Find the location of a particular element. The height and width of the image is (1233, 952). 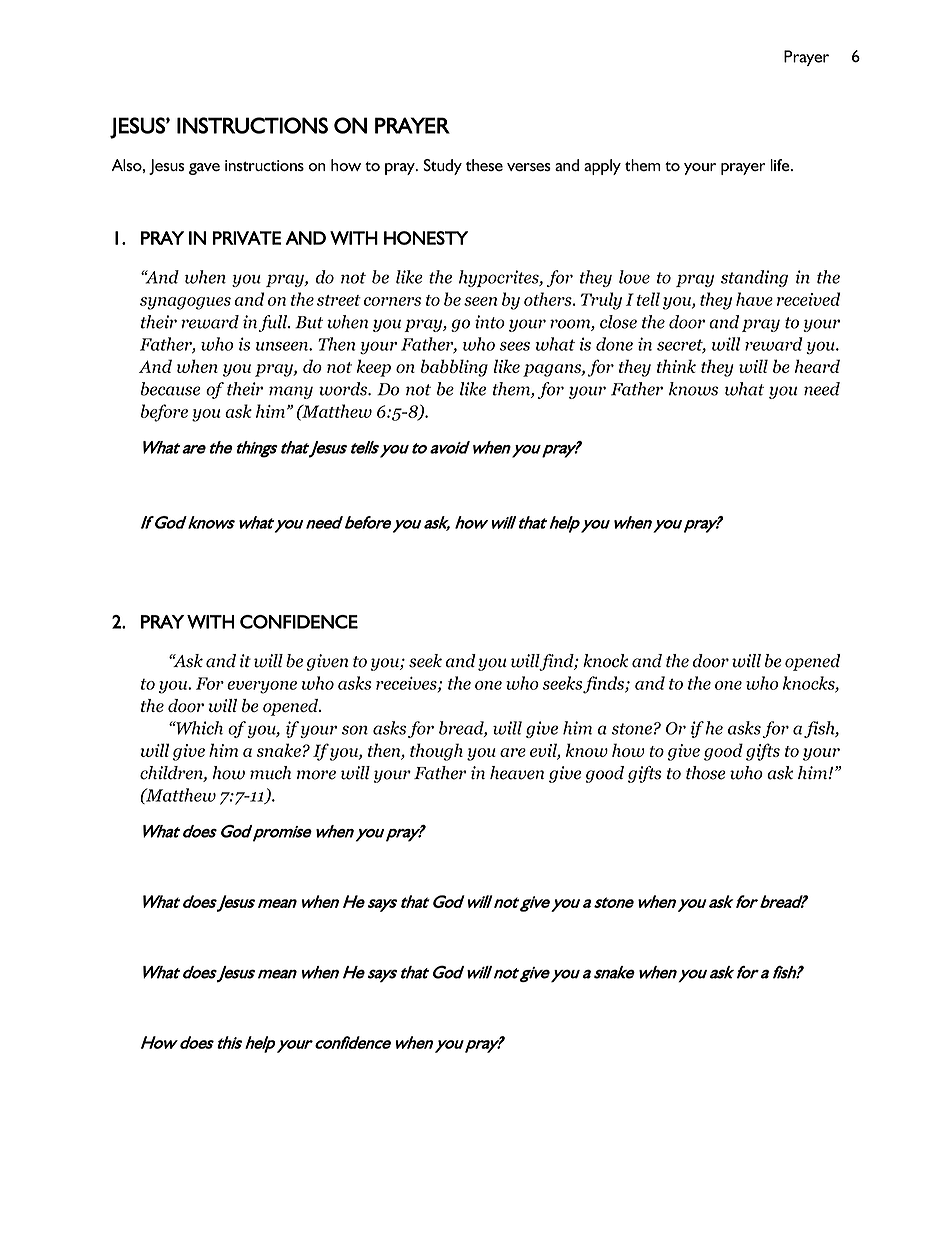

those is located at coordinates (706, 773).
